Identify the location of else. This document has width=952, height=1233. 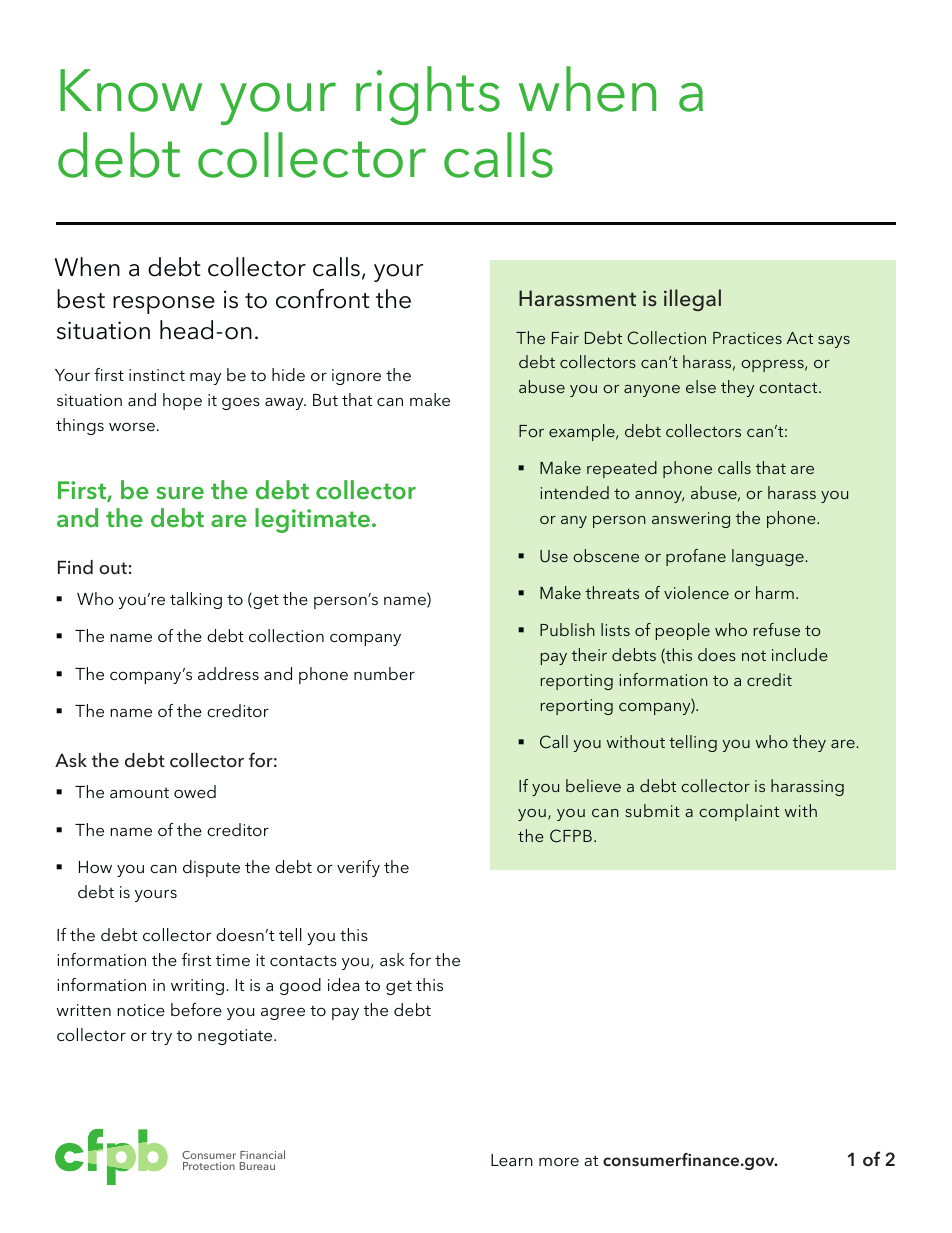
(701, 386).
